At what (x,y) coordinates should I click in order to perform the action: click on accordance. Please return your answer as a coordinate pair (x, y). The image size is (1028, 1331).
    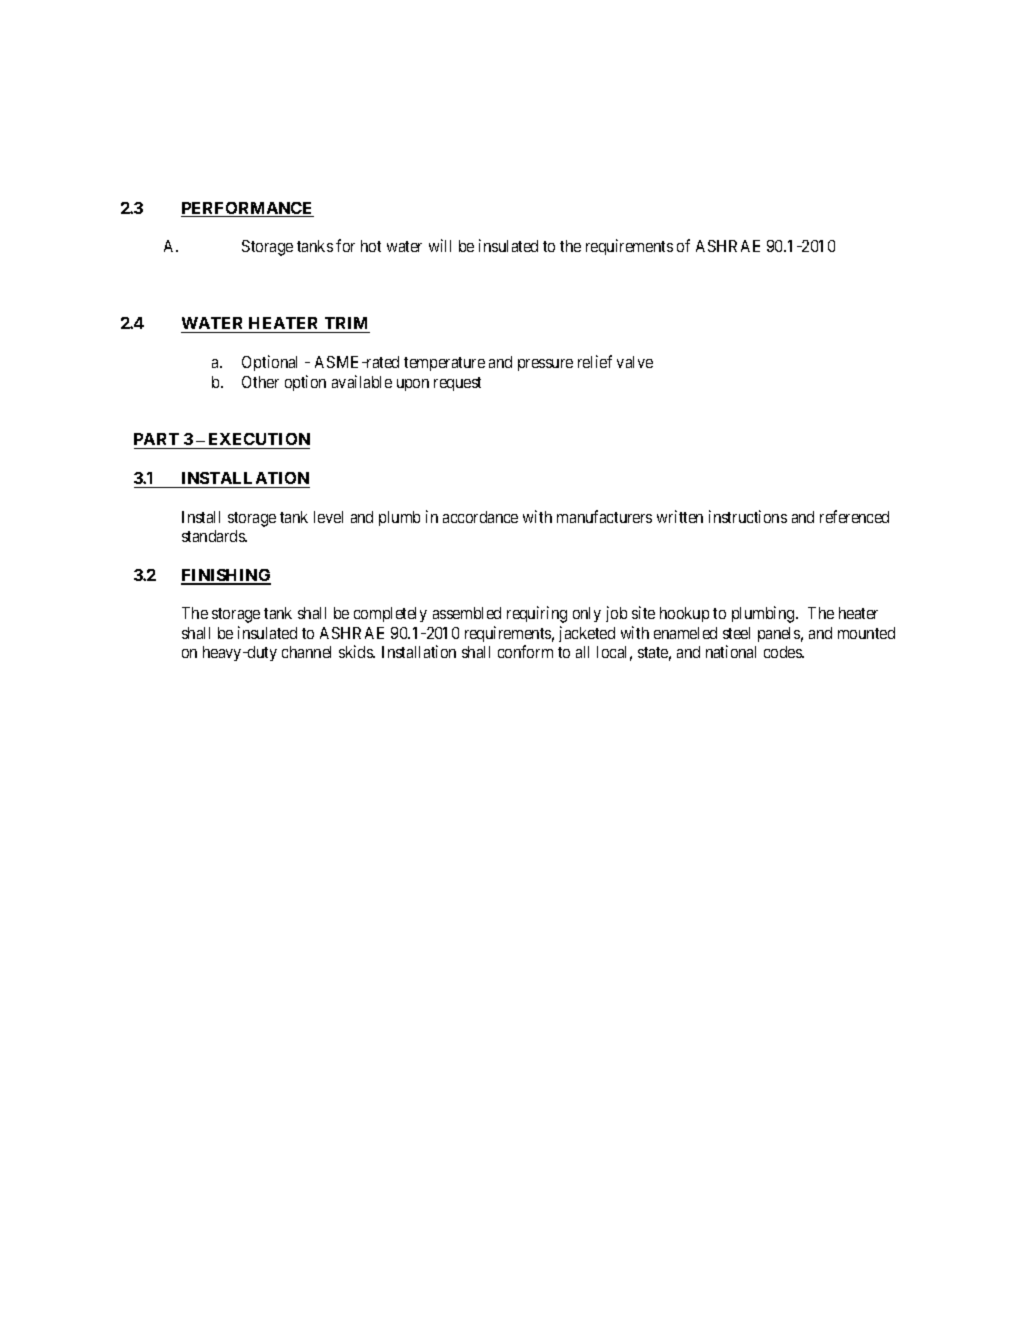
    Looking at the image, I should click on (480, 517).
